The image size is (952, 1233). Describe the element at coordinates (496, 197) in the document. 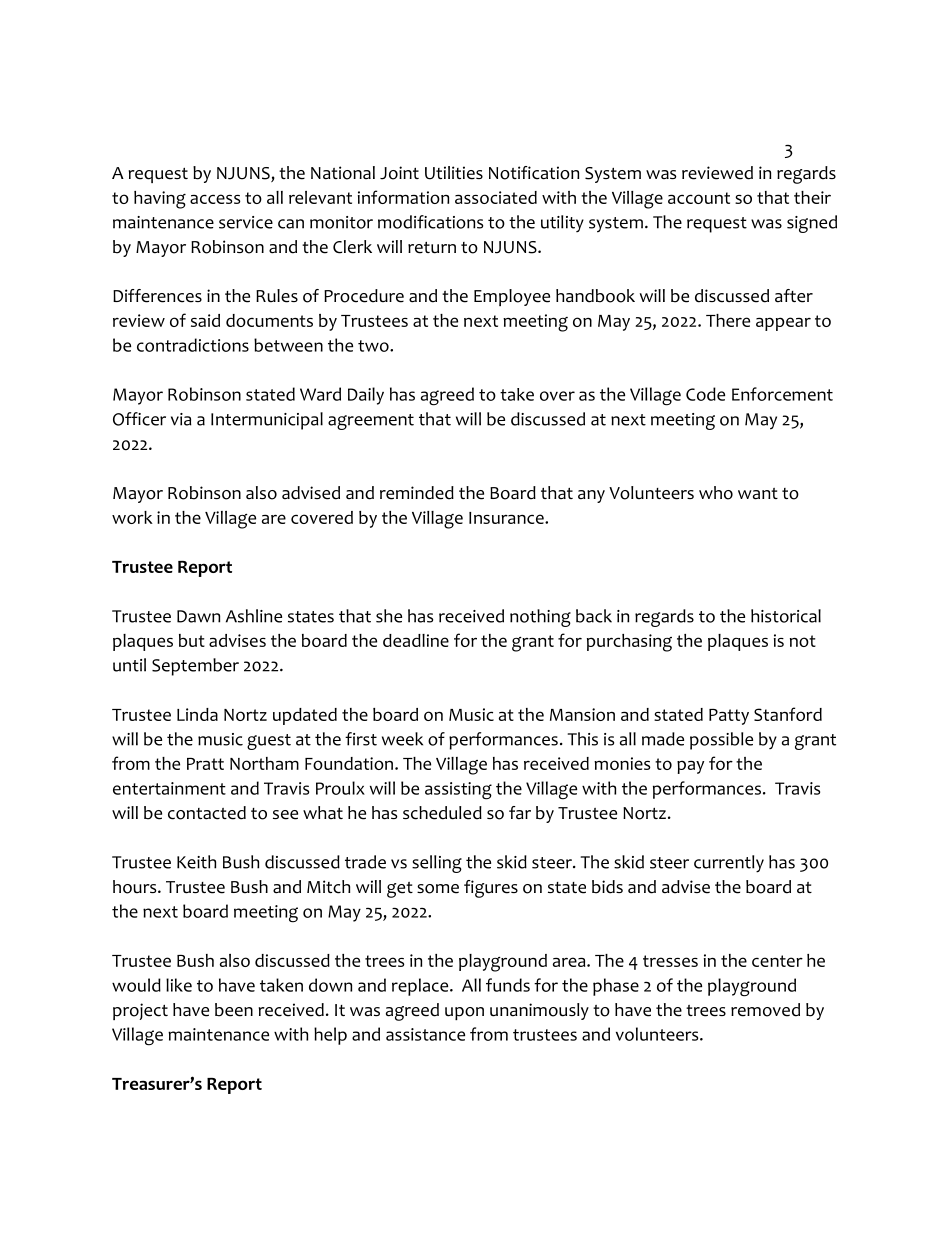

I see `associated` at that location.
